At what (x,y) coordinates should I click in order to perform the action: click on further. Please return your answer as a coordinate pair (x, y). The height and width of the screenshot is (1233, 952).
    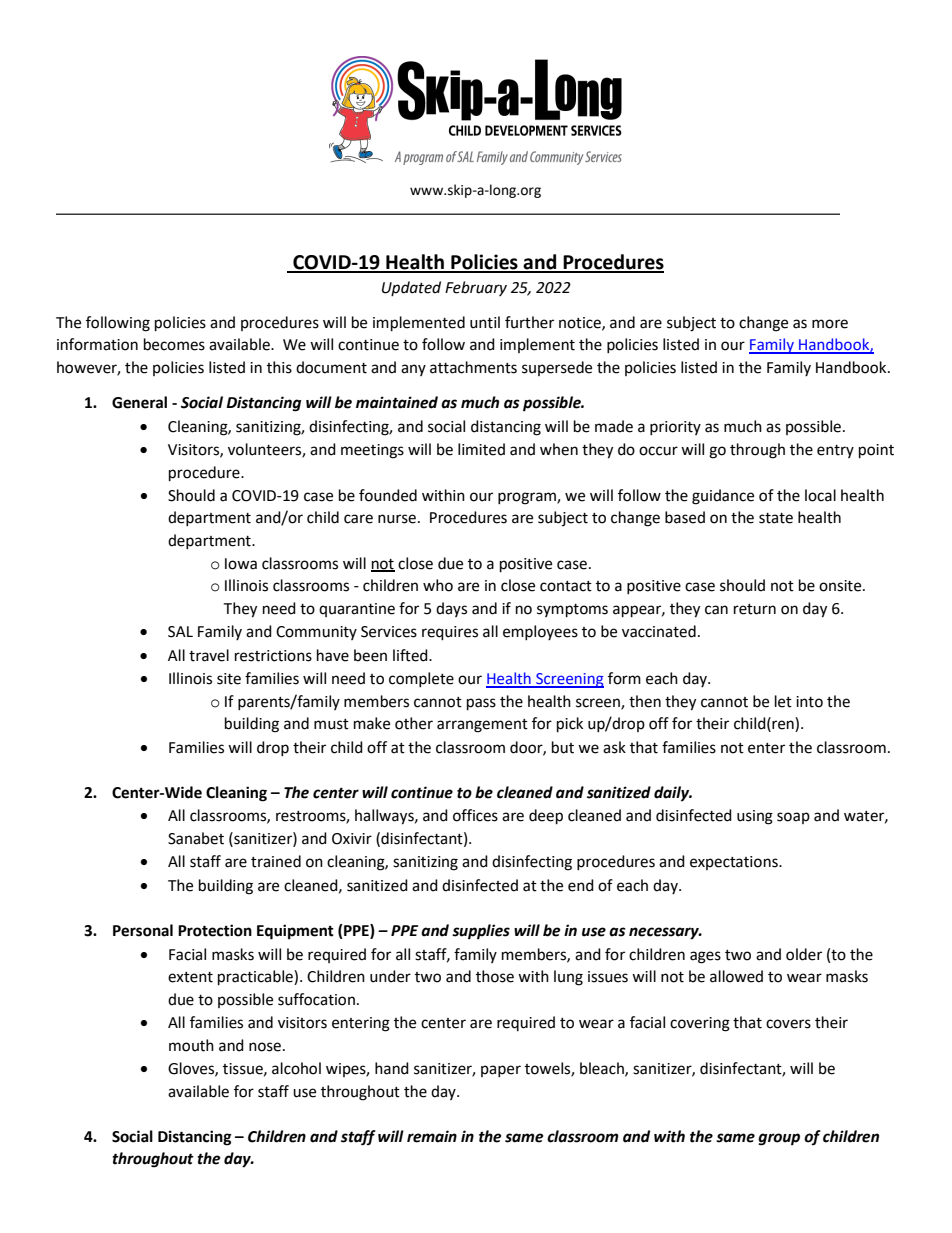
    Looking at the image, I should click on (529, 322).
